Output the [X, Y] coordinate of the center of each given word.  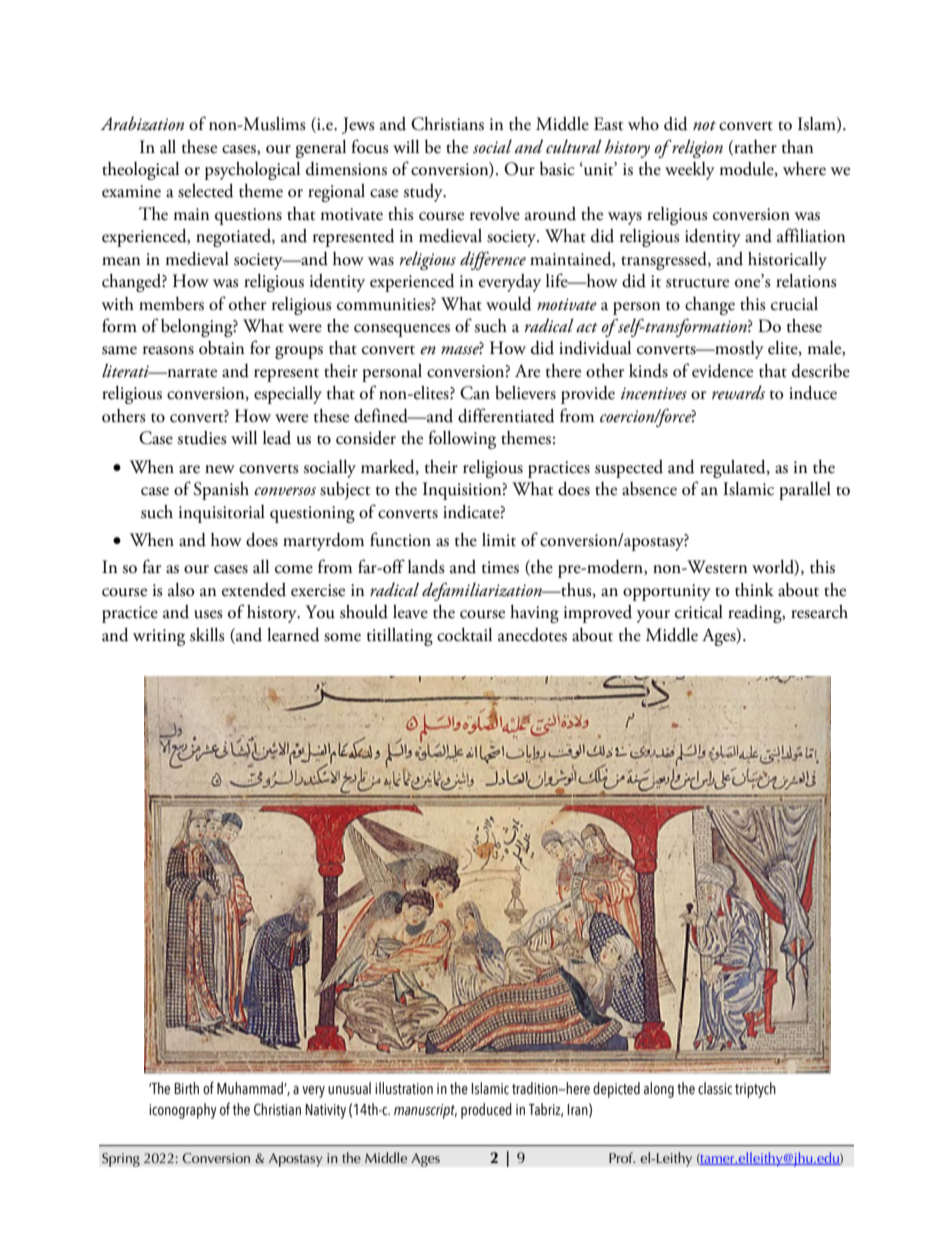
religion [696, 148]
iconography [183, 1111]
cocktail [464, 635]
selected [206, 191]
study [424, 193]
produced [486, 1111]
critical [699, 612]
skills [207, 635]
